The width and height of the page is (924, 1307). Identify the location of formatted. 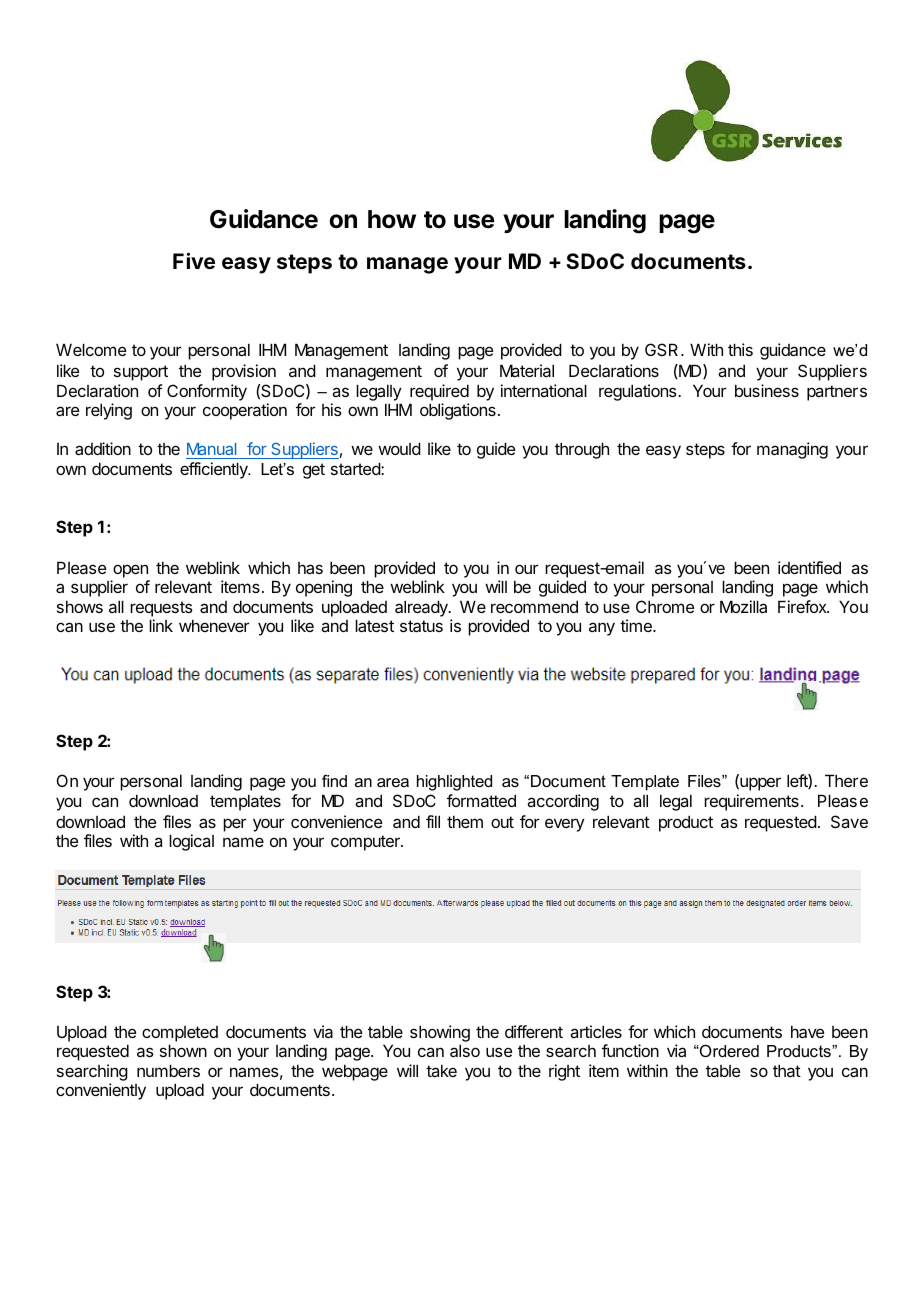
(481, 800).
